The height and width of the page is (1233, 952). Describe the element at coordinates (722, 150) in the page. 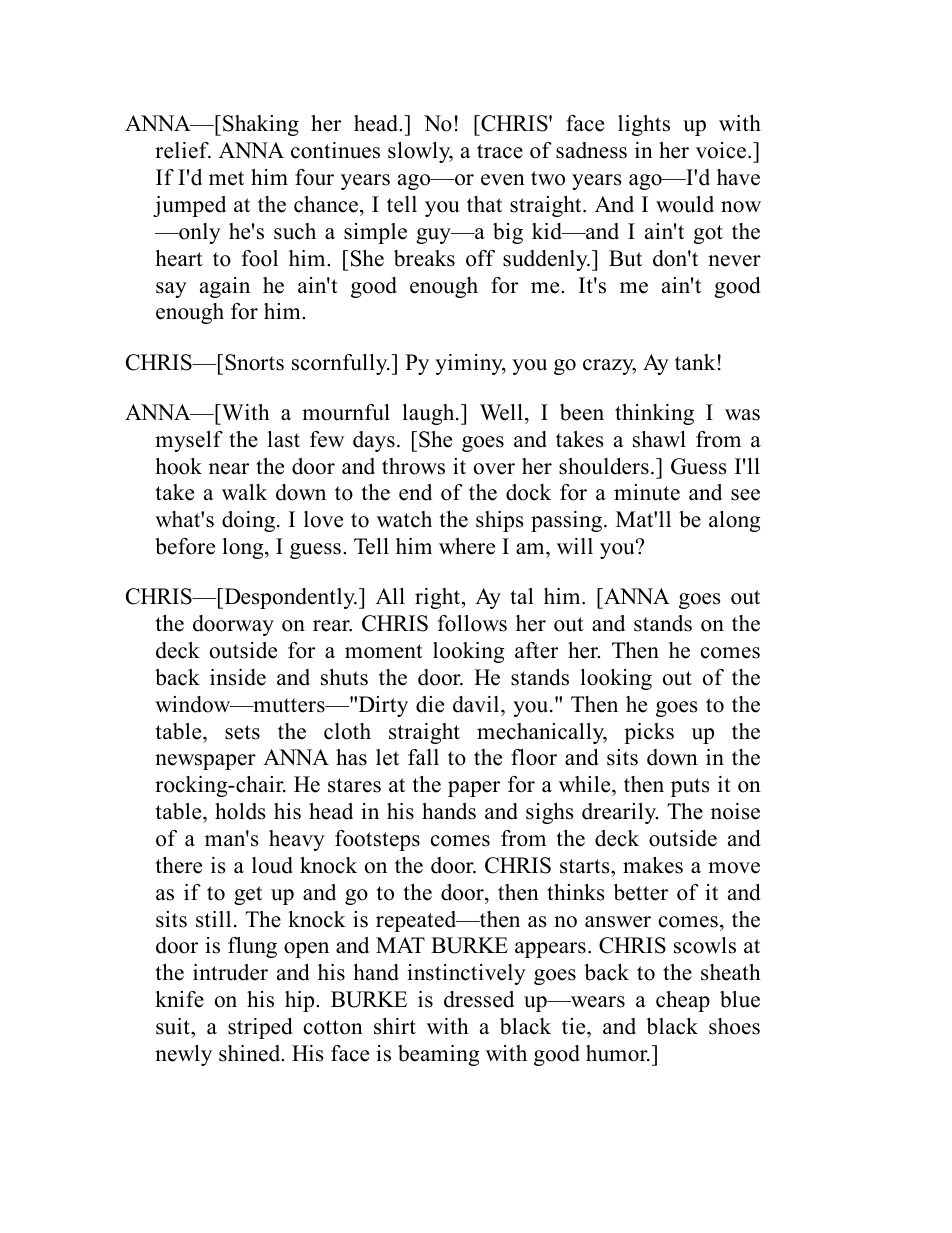

I see `voice` at that location.
